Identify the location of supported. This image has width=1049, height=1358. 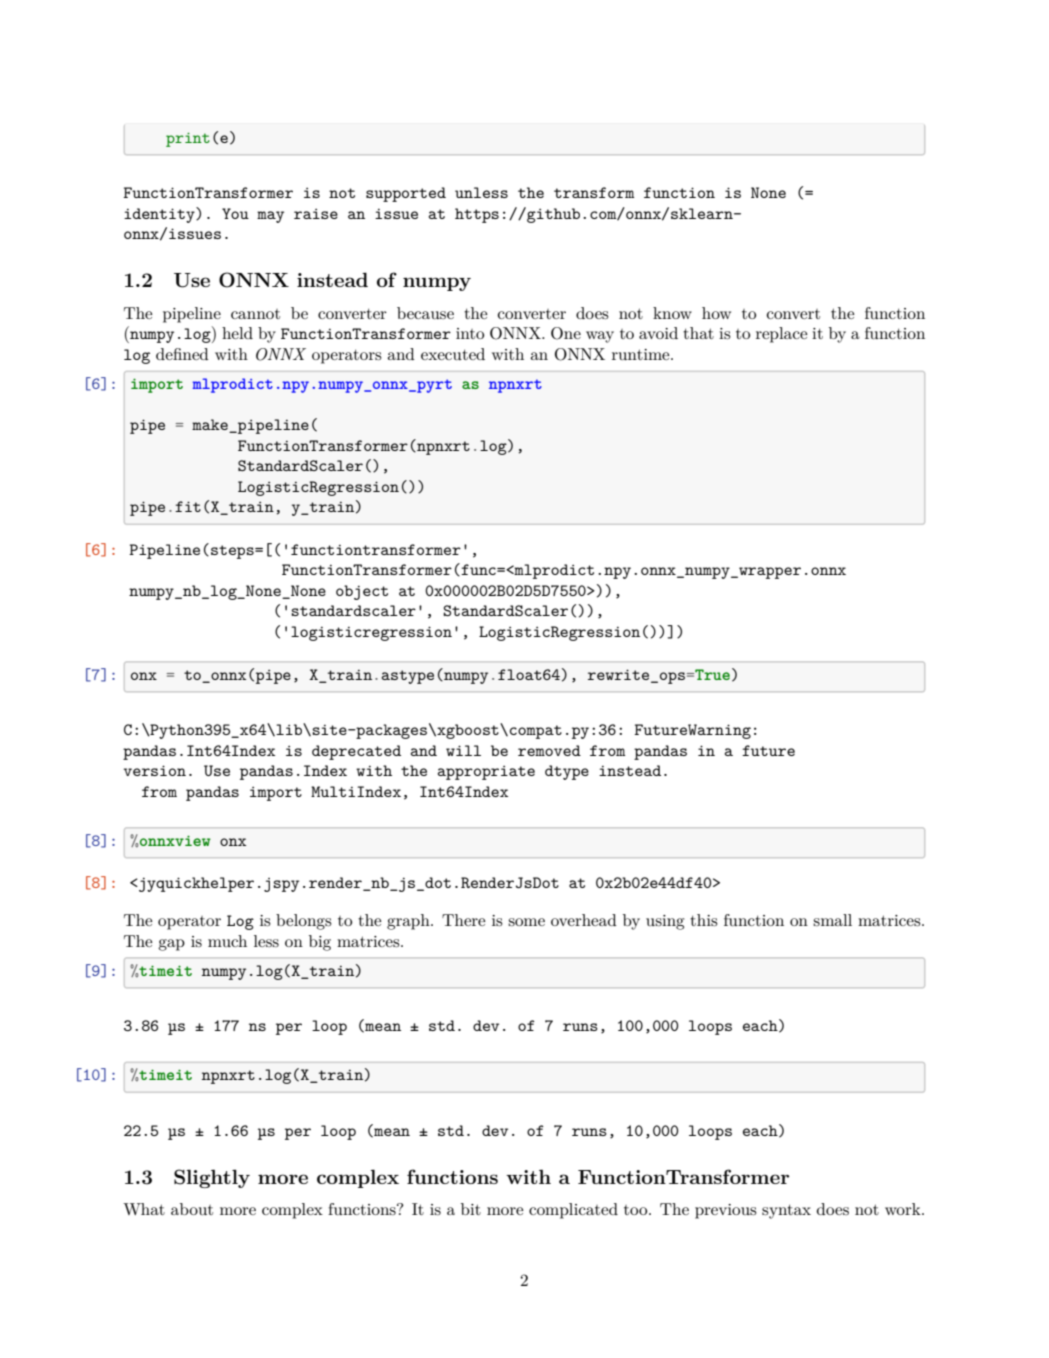
(406, 194).
